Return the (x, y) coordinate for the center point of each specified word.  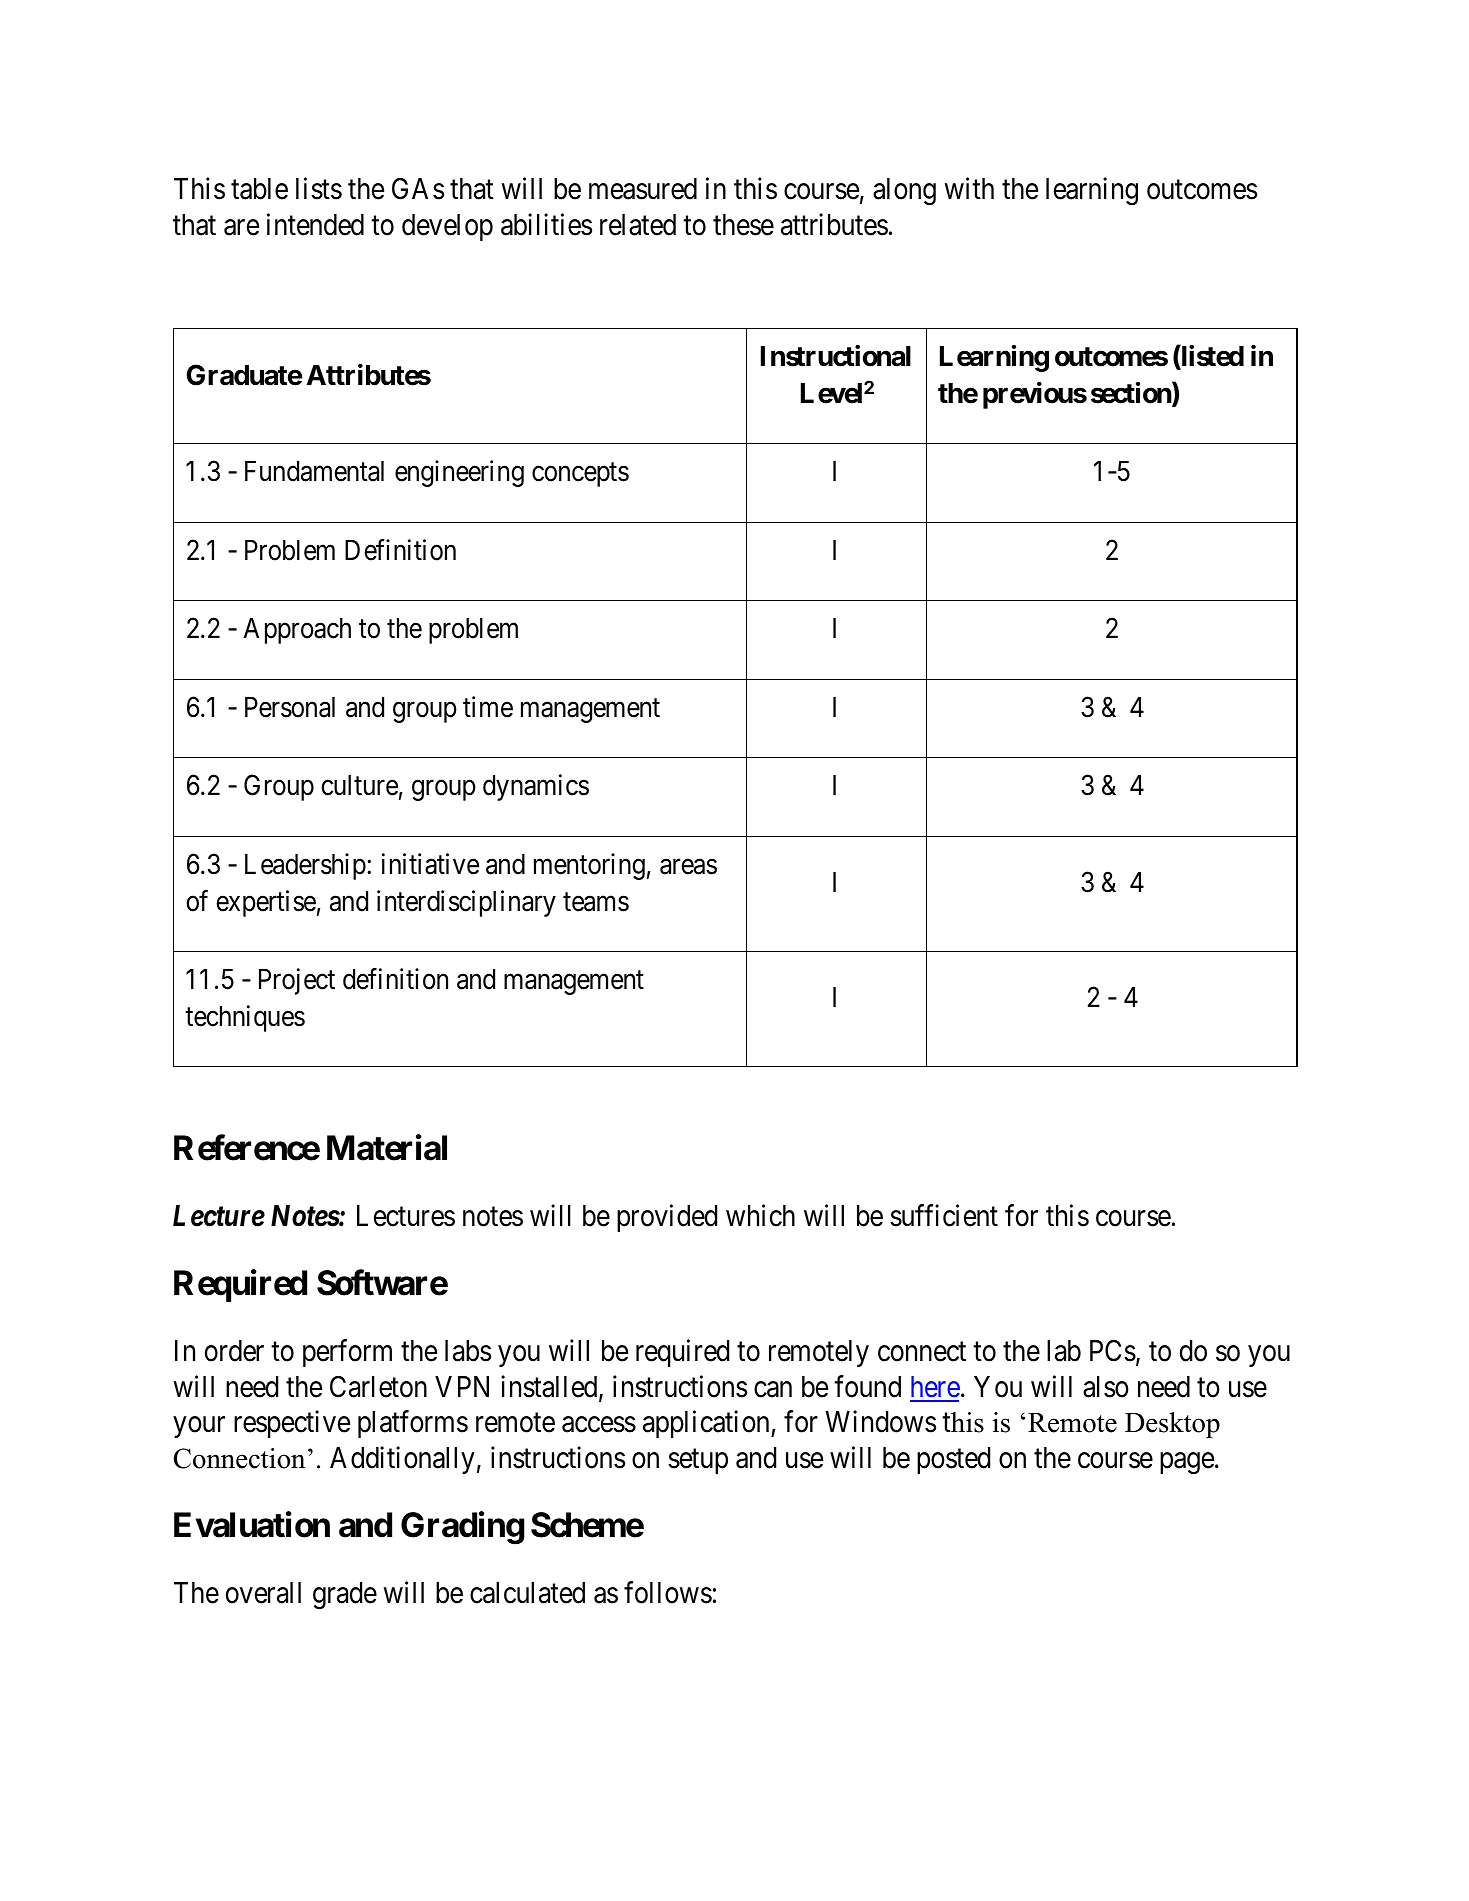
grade (345, 1595)
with (969, 188)
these (743, 225)
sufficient (944, 1215)
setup (698, 1461)
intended (315, 224)
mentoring (589, 866)
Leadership (305, 866)
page (1187, 1463)
